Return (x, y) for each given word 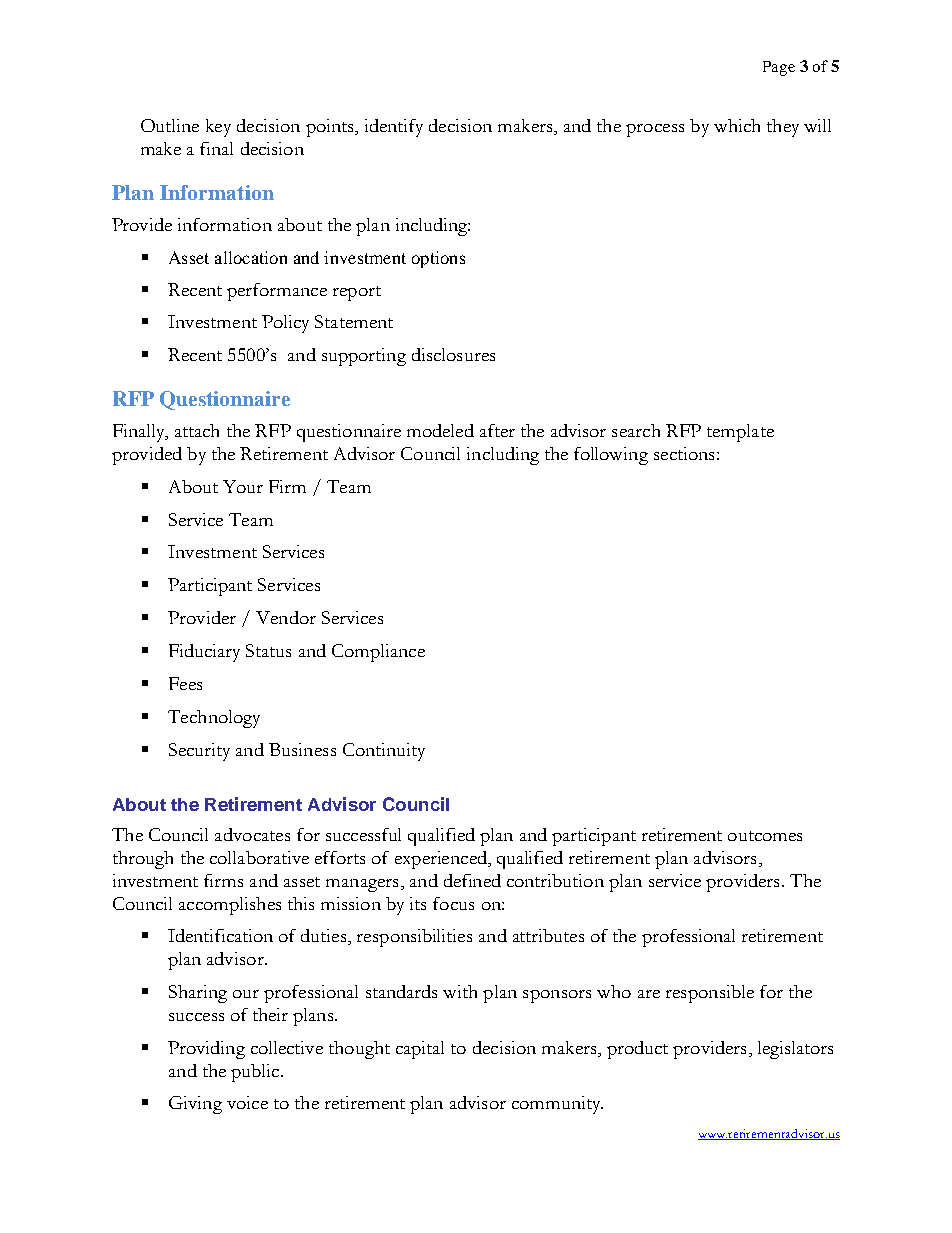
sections (684, 453)
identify (394, 128)
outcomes (765, 836)
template (740, 433)
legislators (795, 1050)
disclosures (453, 354)
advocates (252, 834)
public (256, 1073)
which (737, 125)
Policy (285, 324)
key (218, 128)
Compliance (378, 653)
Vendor (286, 617)
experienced (442, 860)
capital (420, 1050)
